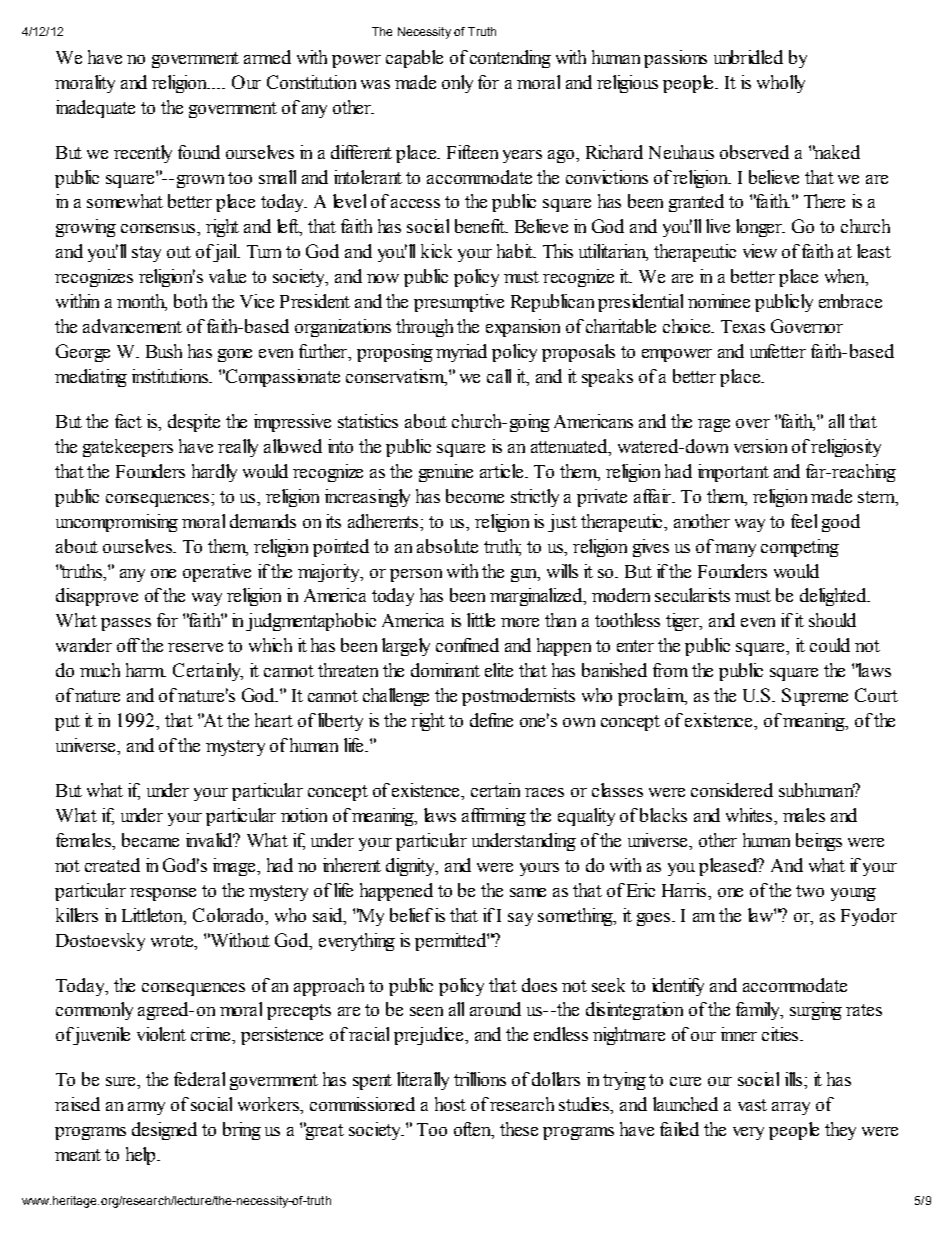 The image size is (952, 1233). Describe the element at coordinates (411, 867) in the screenshot. I see `dignity` at that location.
